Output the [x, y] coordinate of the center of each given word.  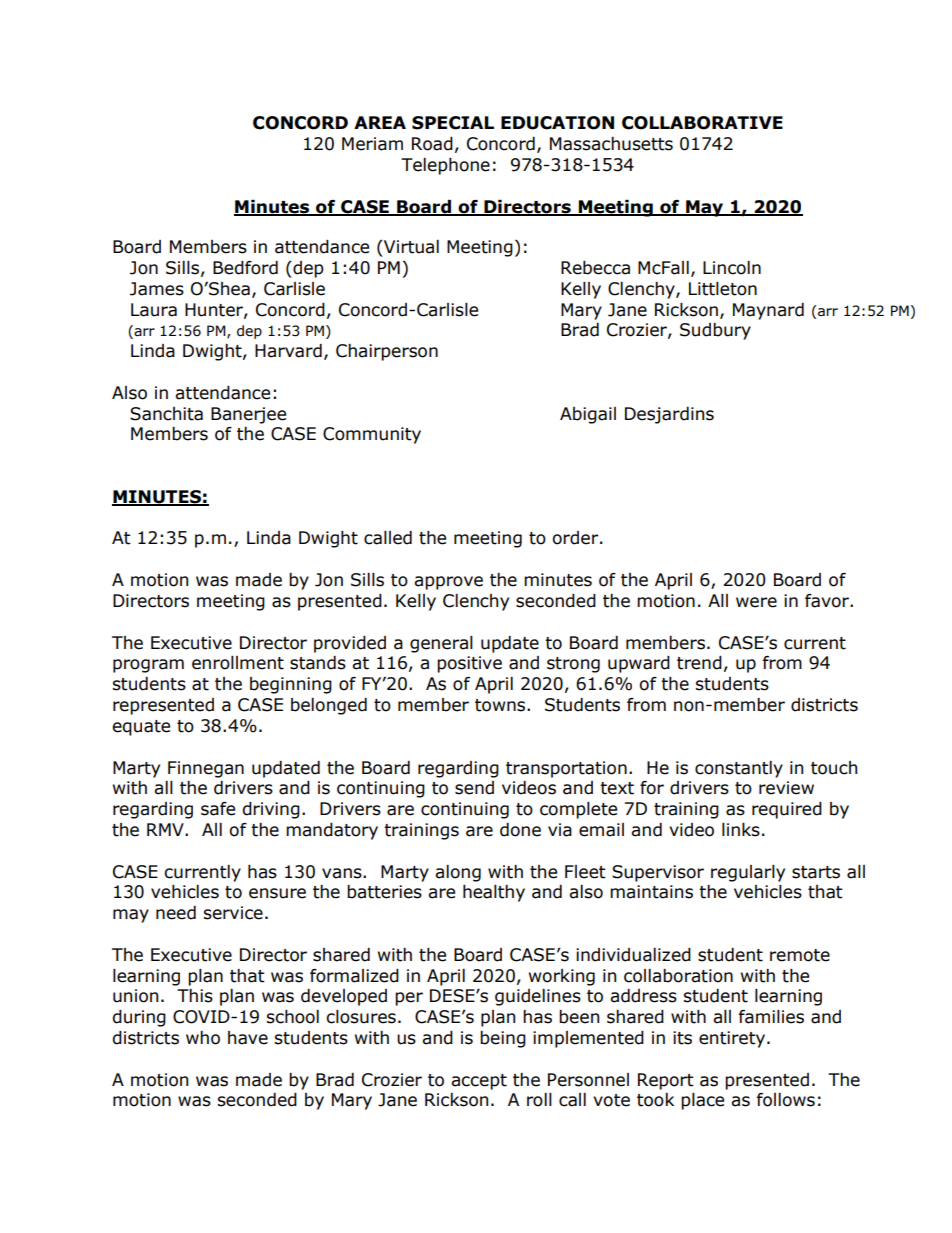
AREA [380, 122]
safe [218, 809]
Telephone [445, 166]
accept [479, 1082]
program [148, 666]
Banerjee [248, 415]
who [203, 1038]
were [756, 602]
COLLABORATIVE [702, 123]
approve [448, 583]
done [520, 830]
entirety [733, 1039]
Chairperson [387, 352]
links [741, 830]
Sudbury [715, 331]
